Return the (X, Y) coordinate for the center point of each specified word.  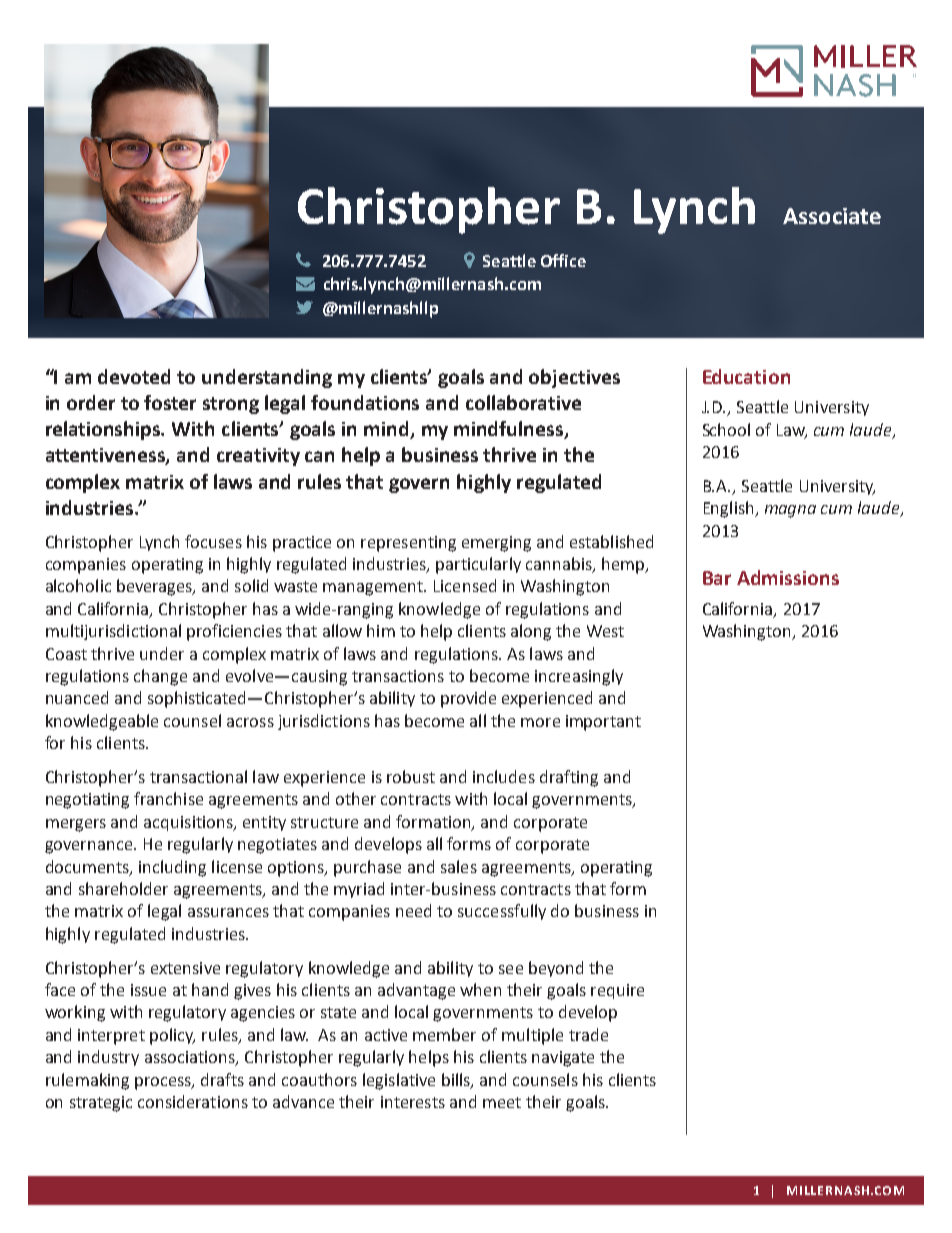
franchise (168, 798)
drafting (569, 778)
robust (411, 776)
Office (563, 260)
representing (408, 544)
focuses (213, 541)
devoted (134, 376)
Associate (832, 216)
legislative (399, 1081)
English (730, 509)
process (164, 1083)
